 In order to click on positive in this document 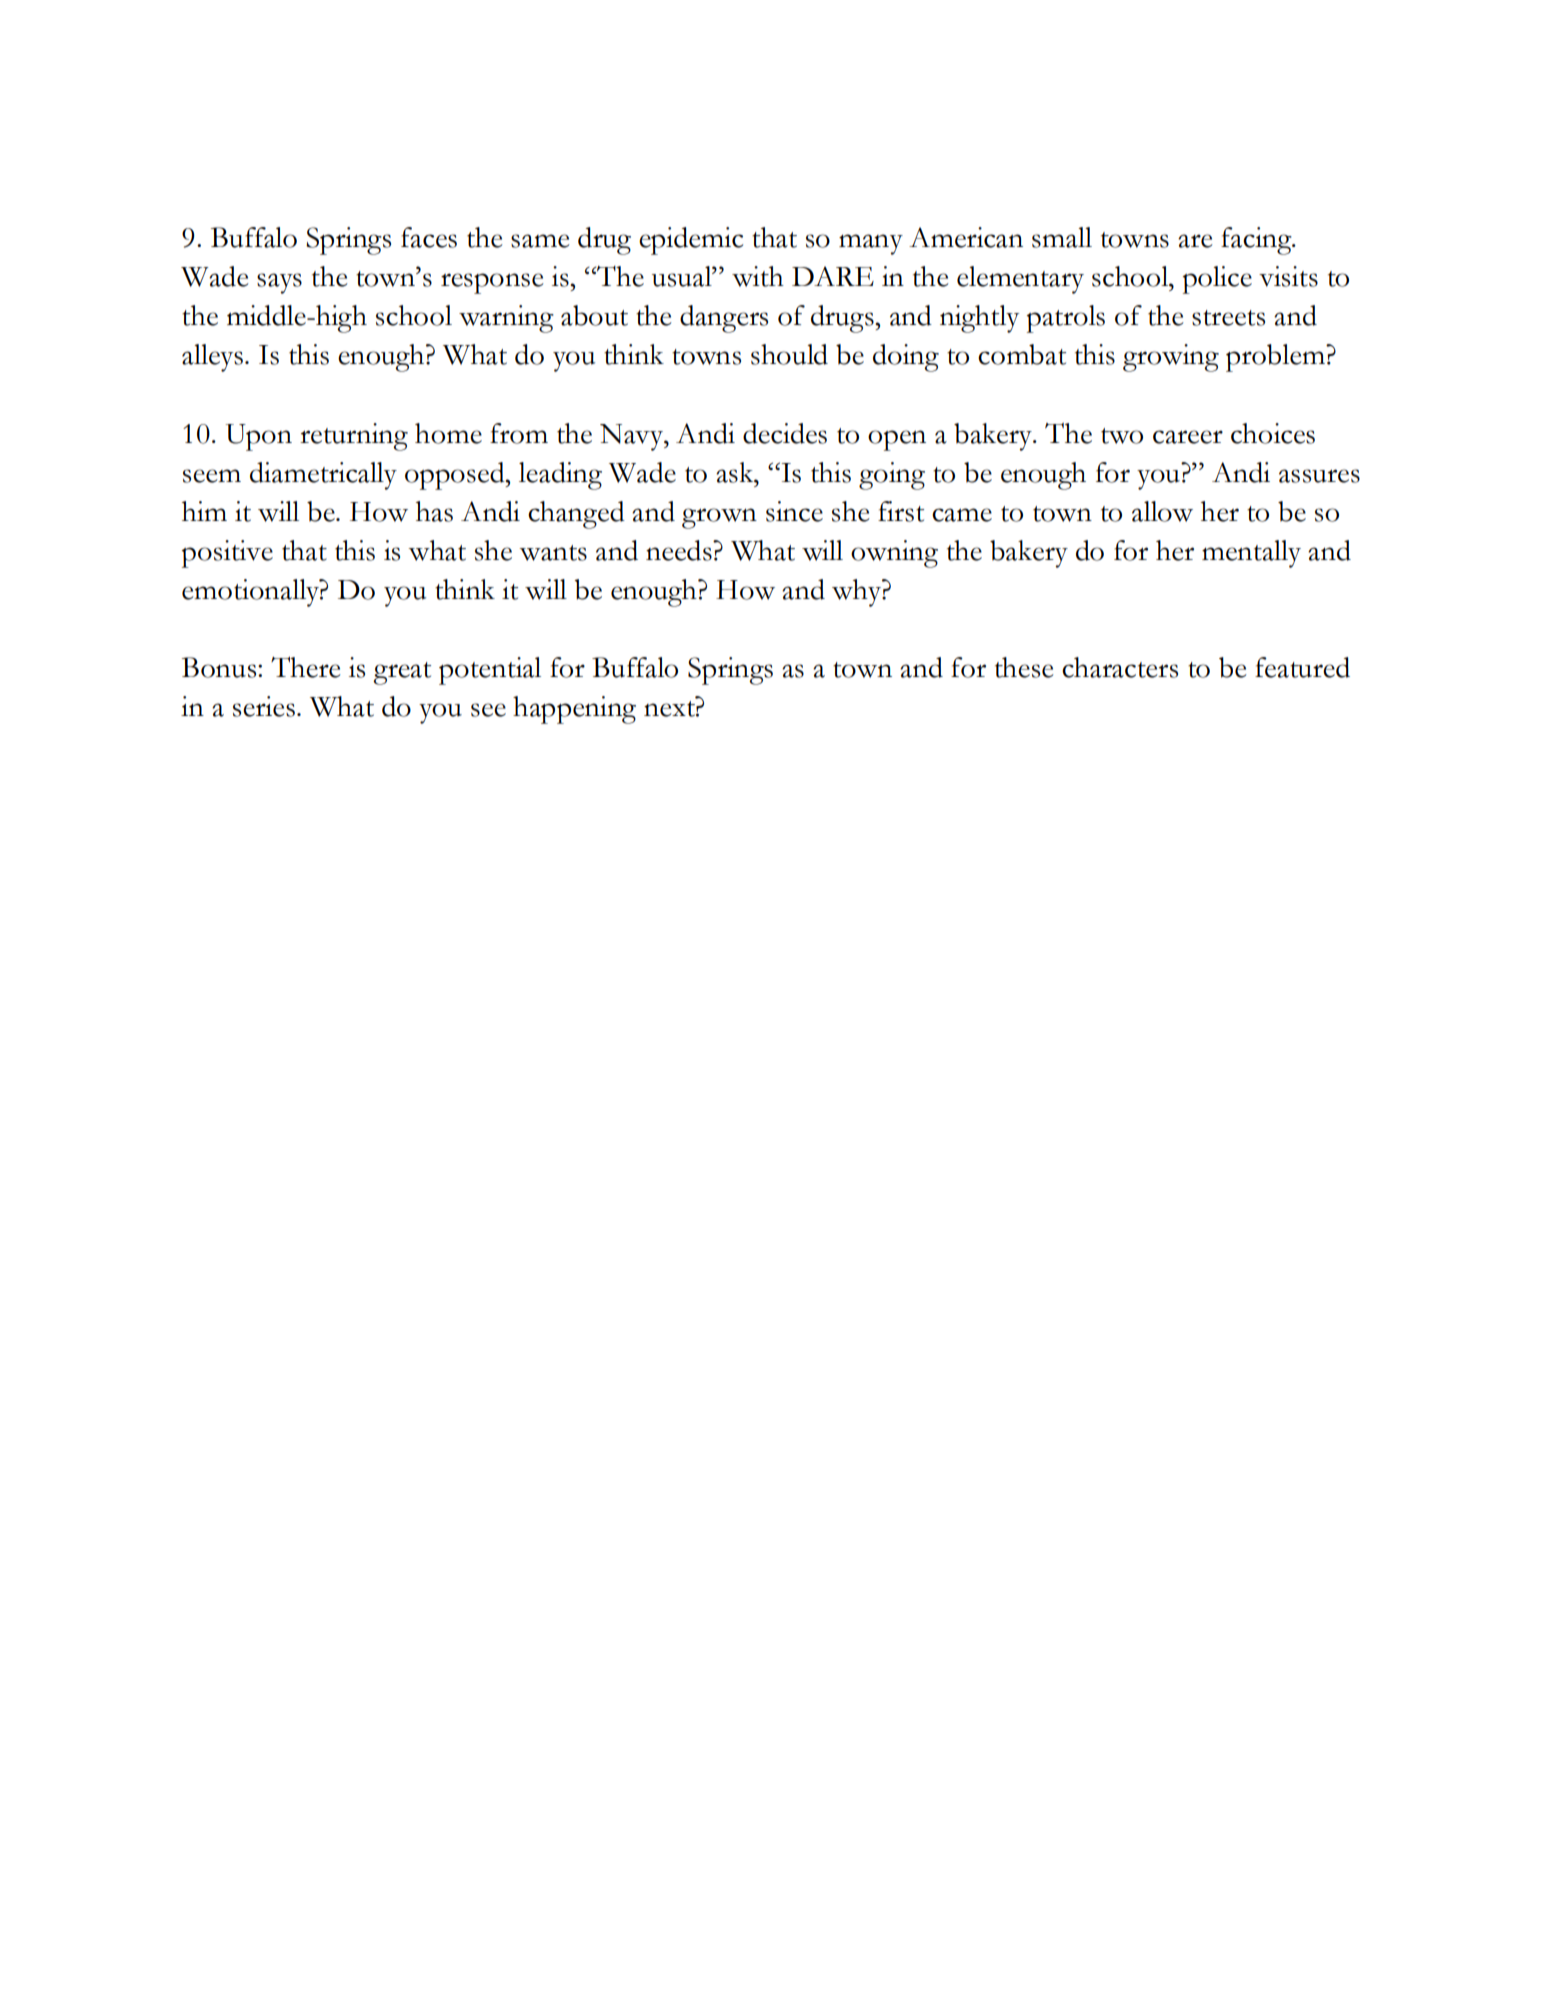, I will do `click(227, 554)`.
